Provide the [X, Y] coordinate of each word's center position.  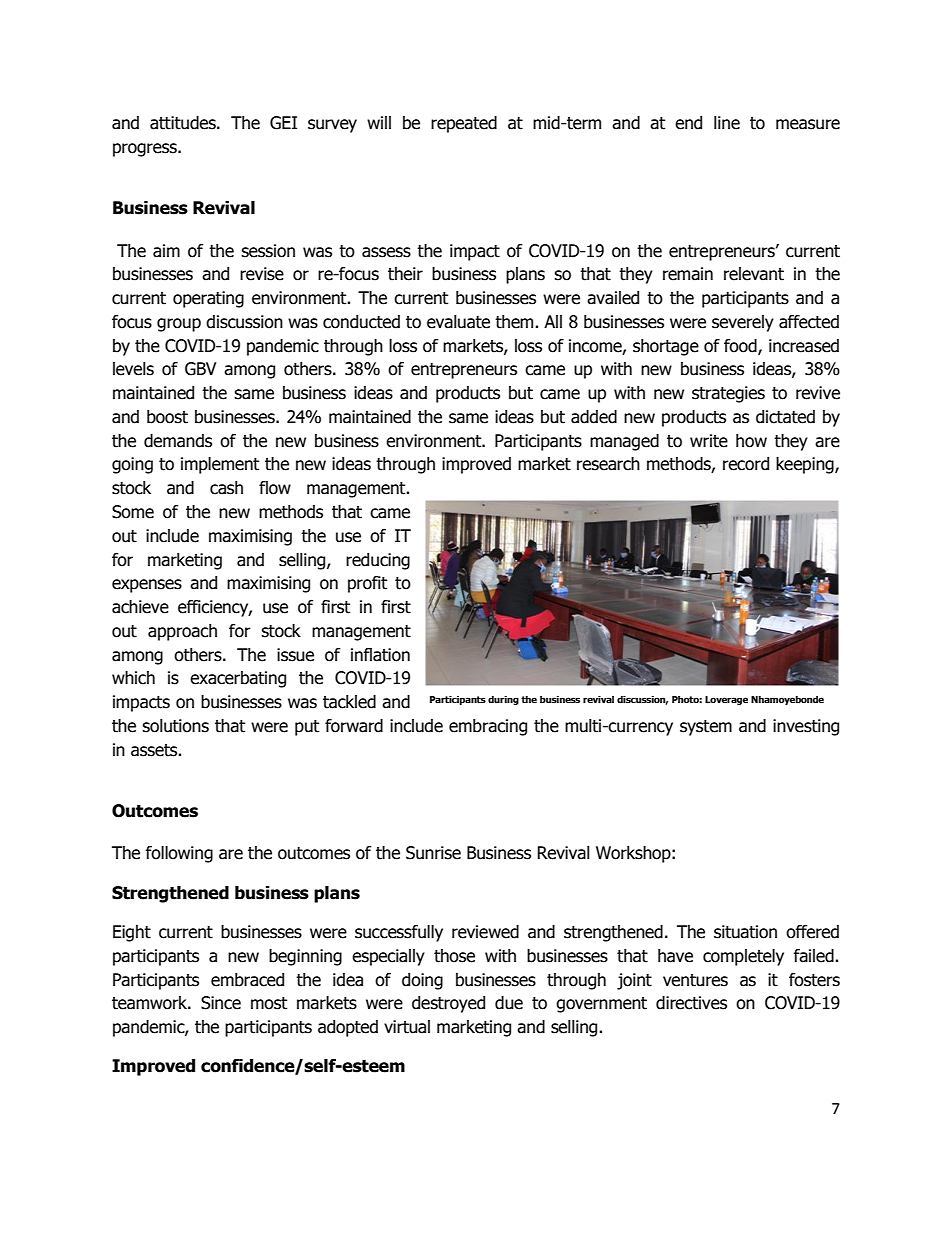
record [746, 464]
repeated [464, 124]
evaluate [458, 322]
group [179, 325]
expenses [147, 586]
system [706, 728]
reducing [378, 561]
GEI [283, 123]
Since [221, 1003]
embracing [488, 727]
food [741, 346]
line [727, 123]
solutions [175, 726]
